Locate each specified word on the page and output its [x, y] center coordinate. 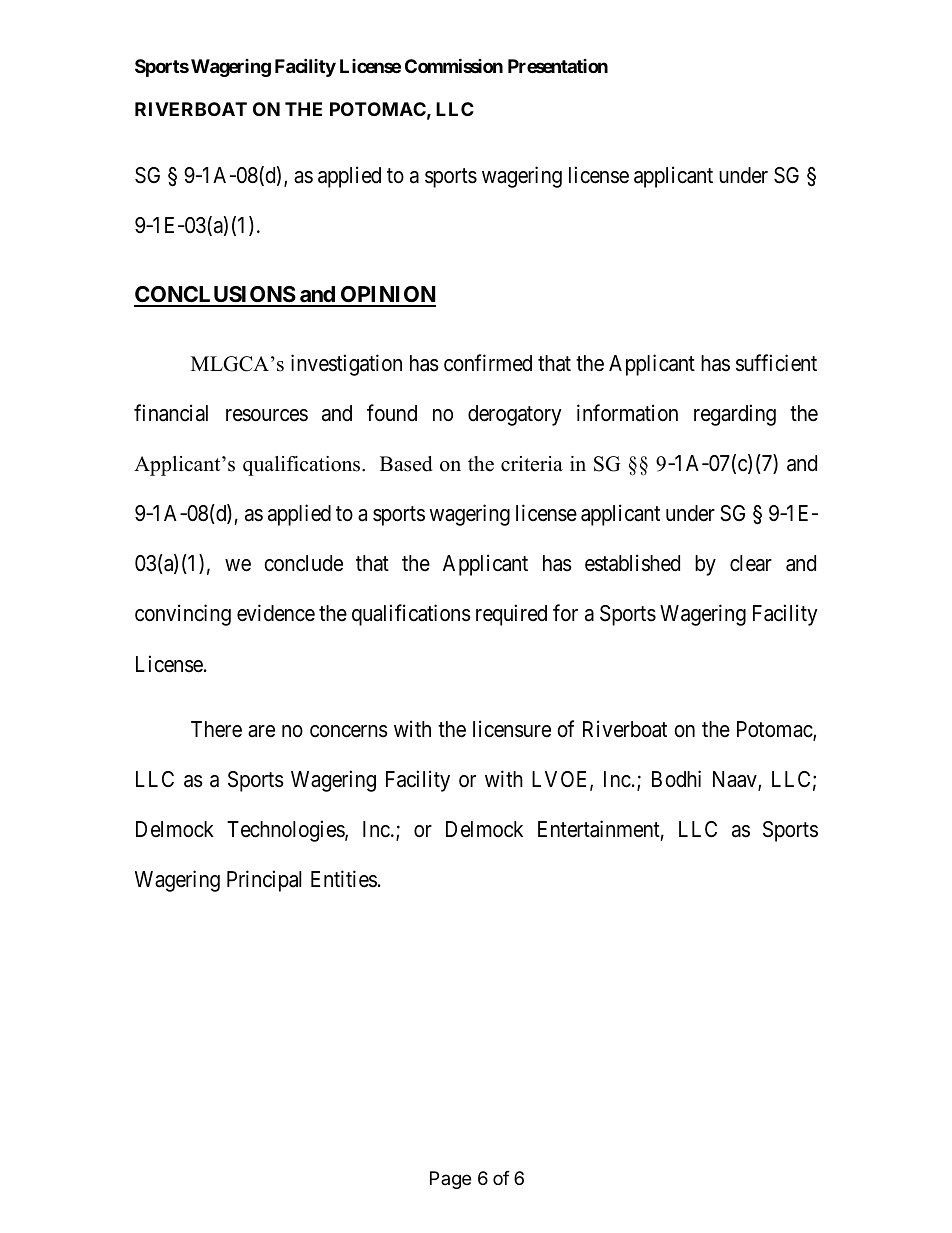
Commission [454, 65]
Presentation [558, 66]
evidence [276, 613]
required [511, 615]
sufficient [776, 363]
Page [450, 1180]
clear [751, 563]
